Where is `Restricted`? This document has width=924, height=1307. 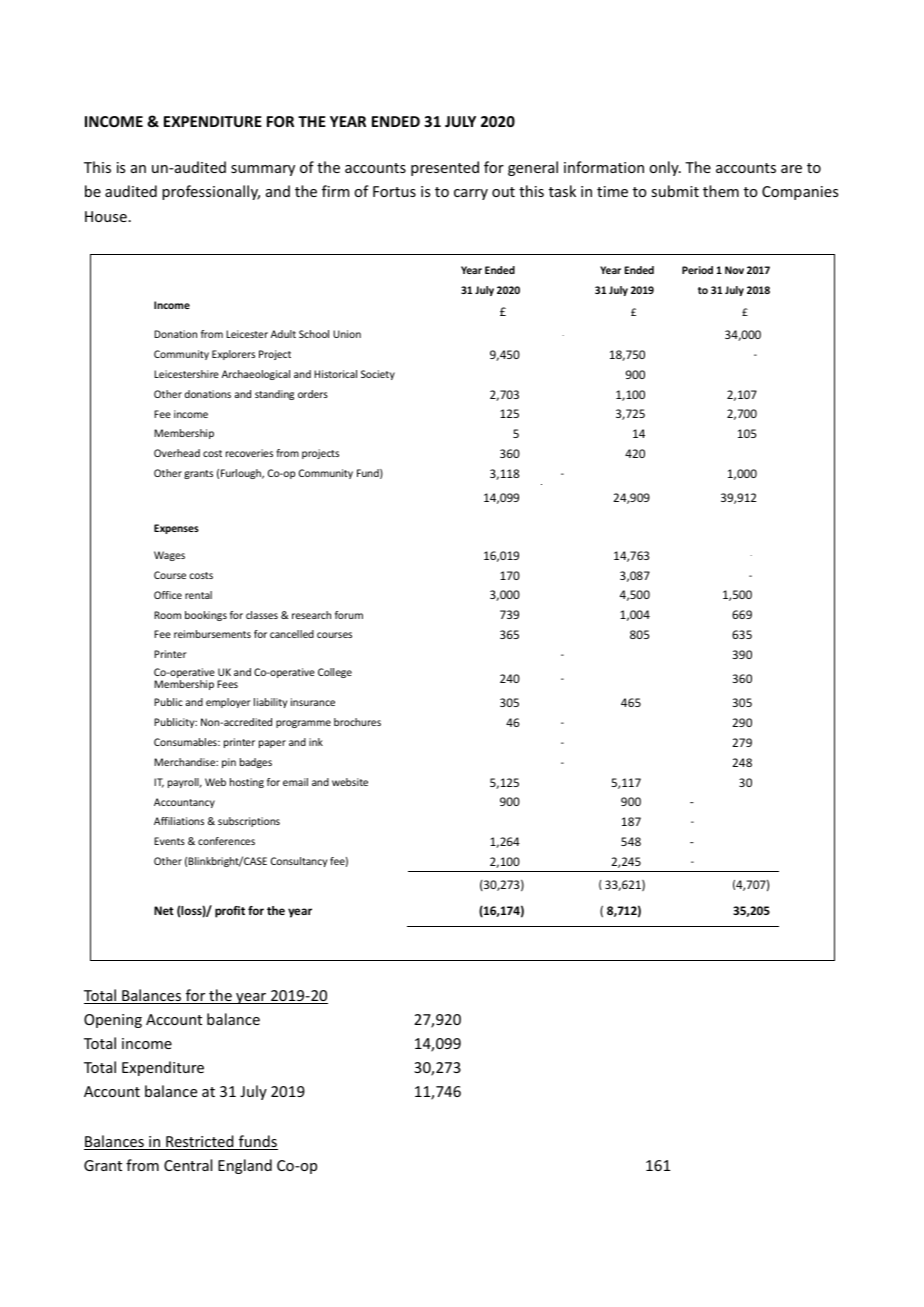
Restricted is located at coordinates (200, 1142).
